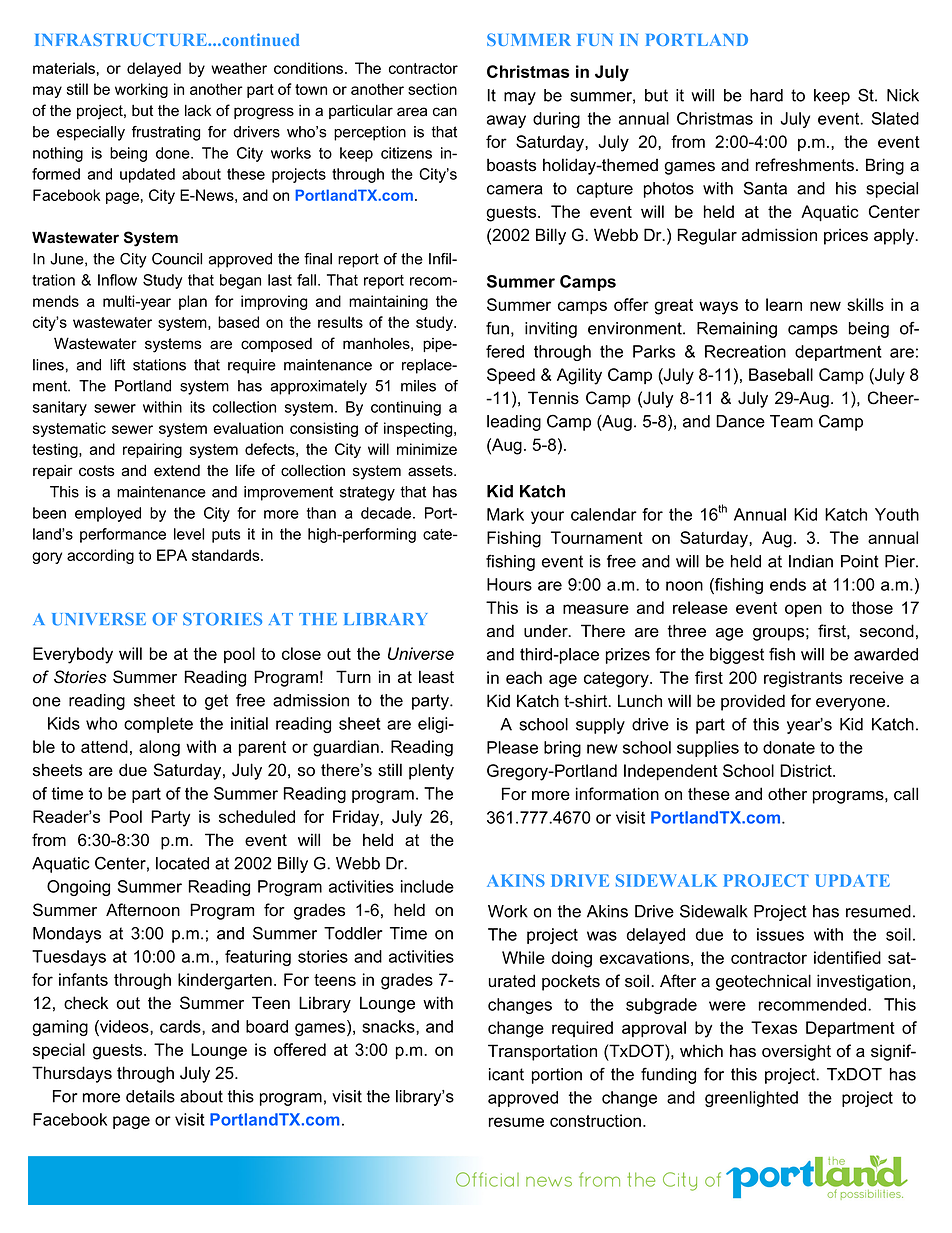  I want to click on away, so click(506, 121).
